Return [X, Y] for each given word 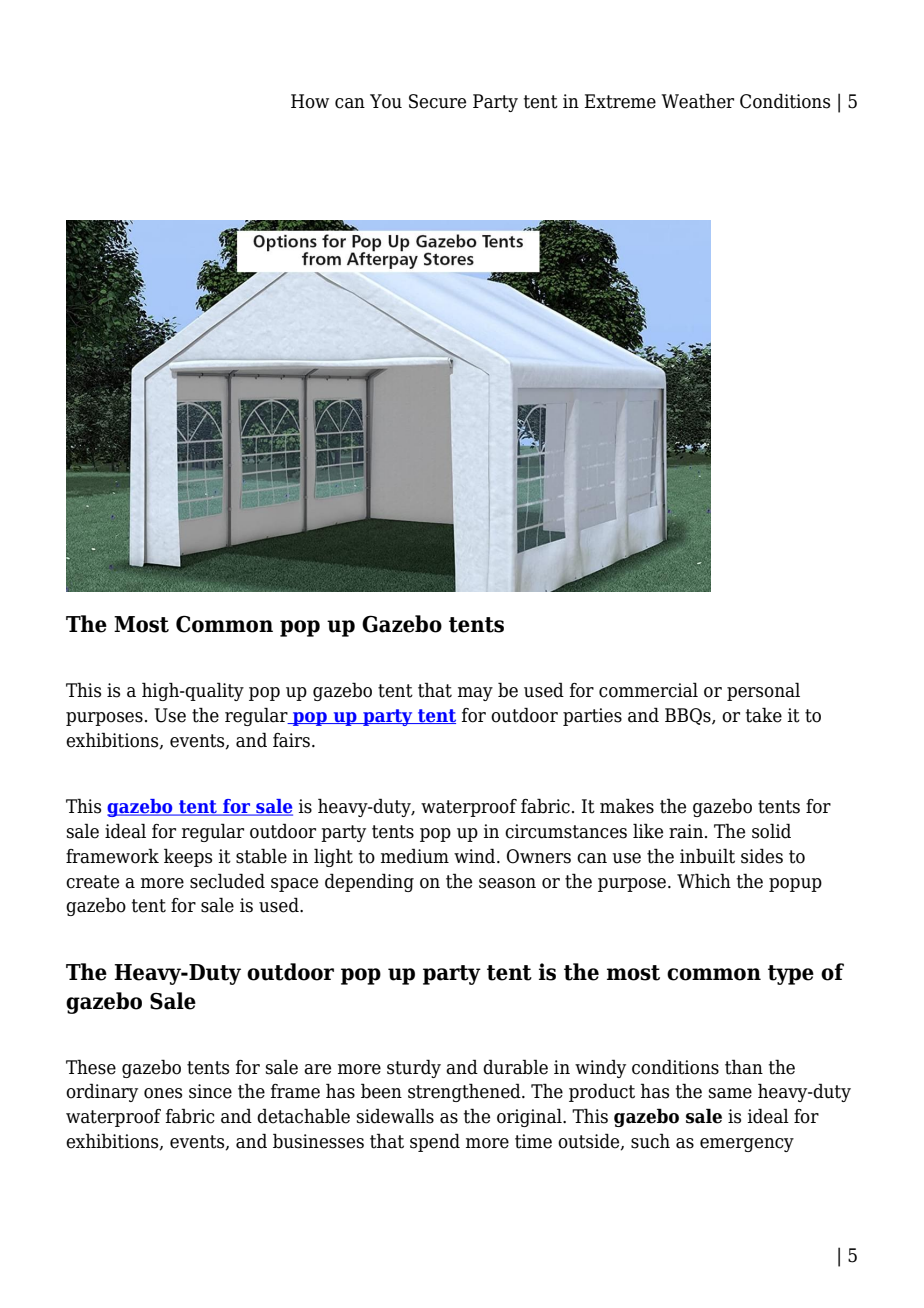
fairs [293, 740]
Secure [437, 101]
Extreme [620, 101]
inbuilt [707, 856]
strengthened [465, 1092]
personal [763, 691]
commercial [648, 690]
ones [163, 1093]
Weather [697, 101]
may [475, 694]
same [730, 1093]
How [310, 101]
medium [415, 856]
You [386, 101]
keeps [188, 857]
